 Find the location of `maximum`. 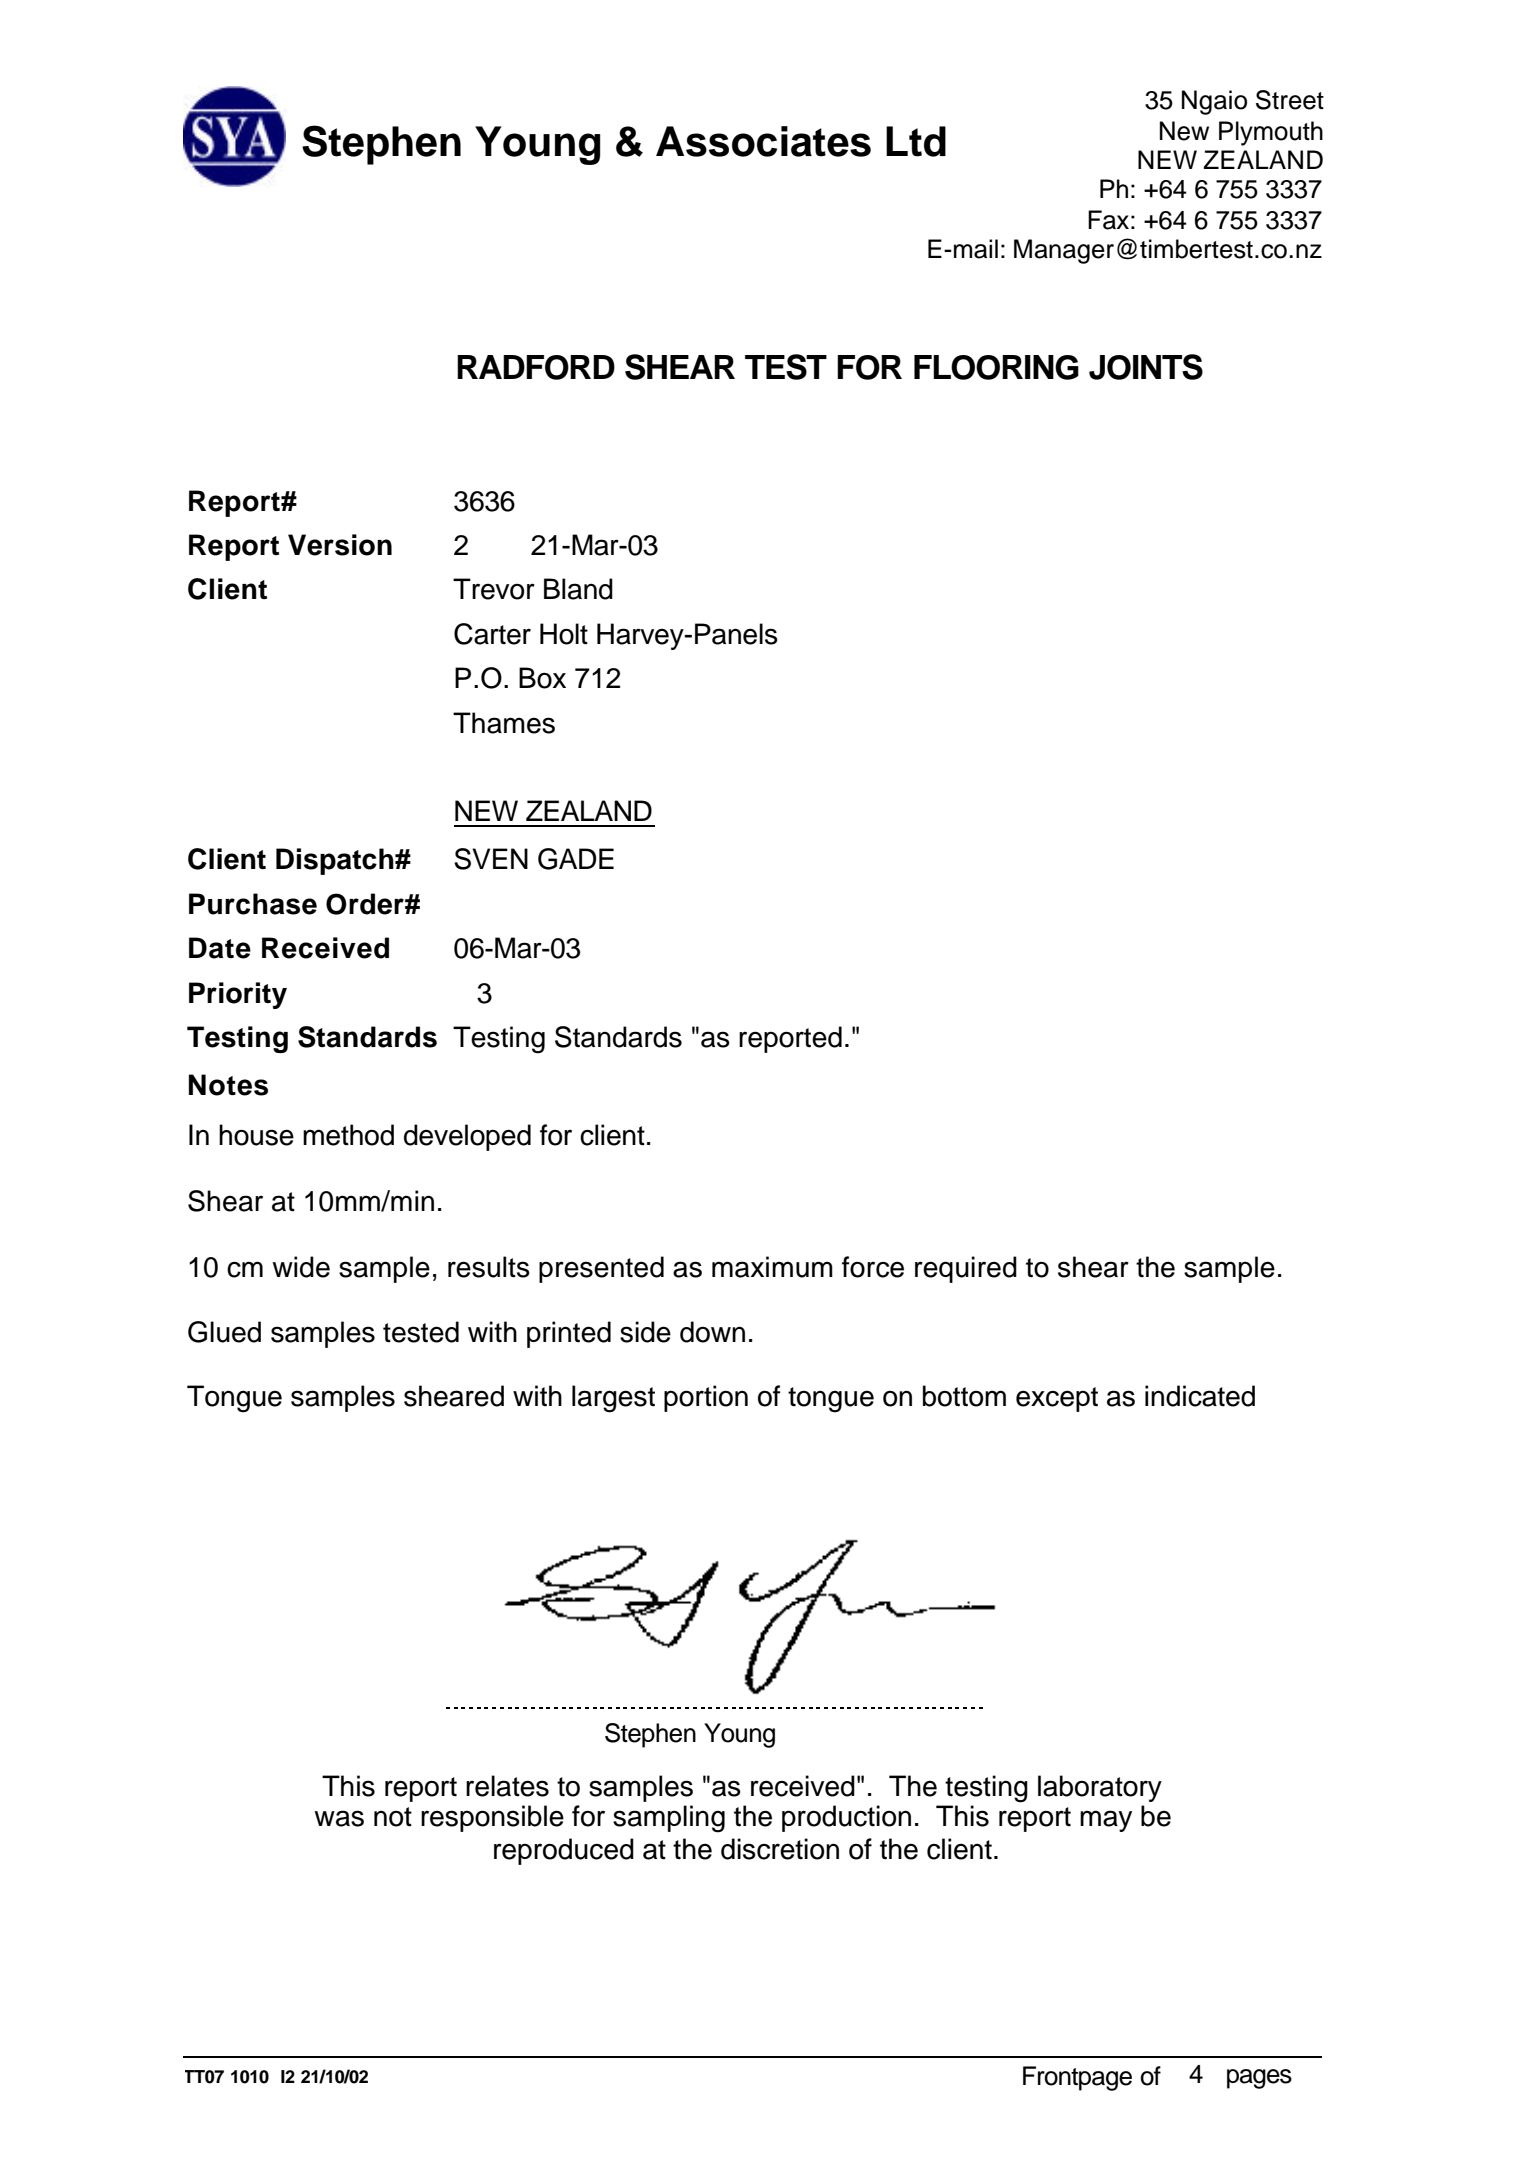

maximum is located at coordinates (772, 1267).
